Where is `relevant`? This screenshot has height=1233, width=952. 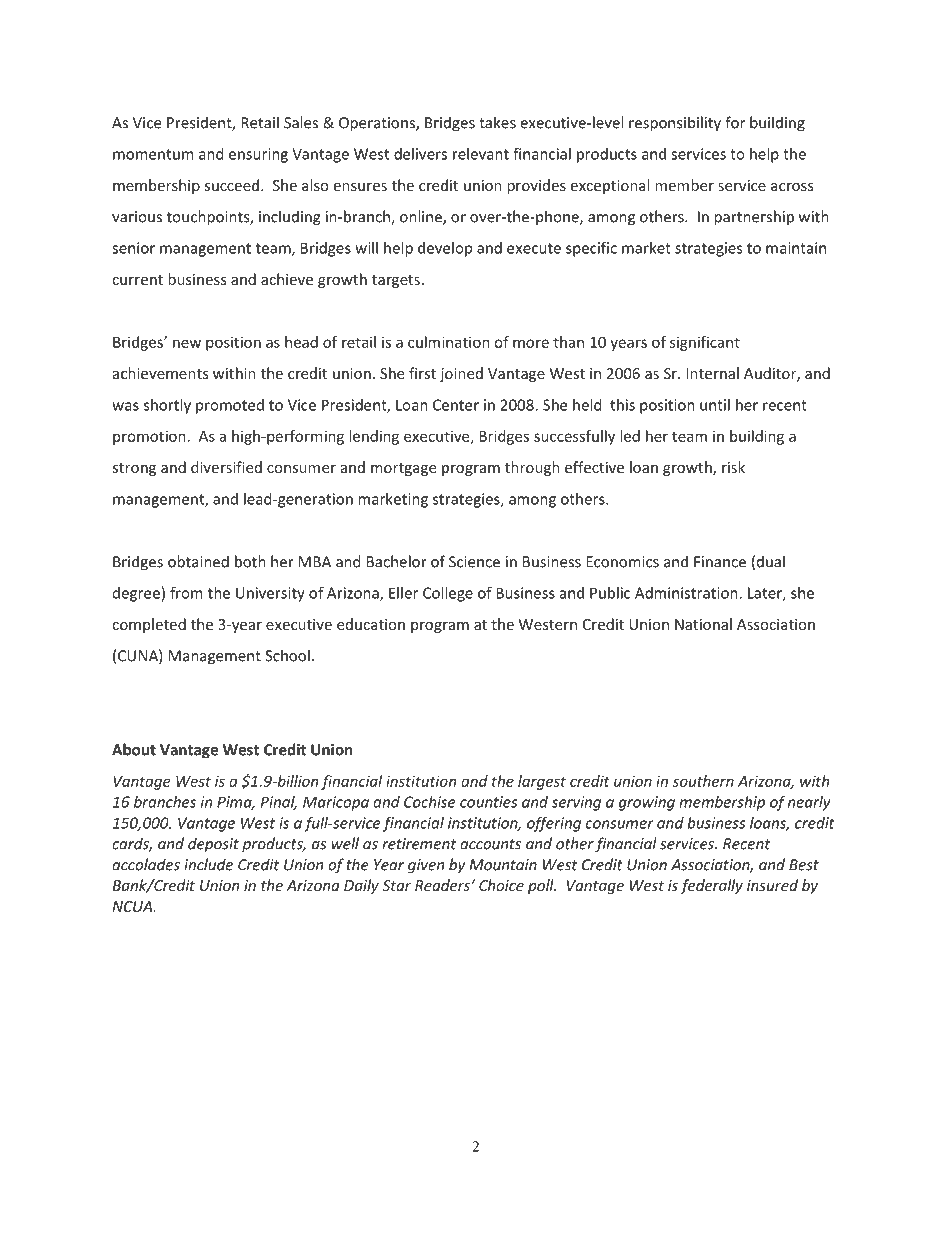
relevant is located at coordinates (481, 154).
